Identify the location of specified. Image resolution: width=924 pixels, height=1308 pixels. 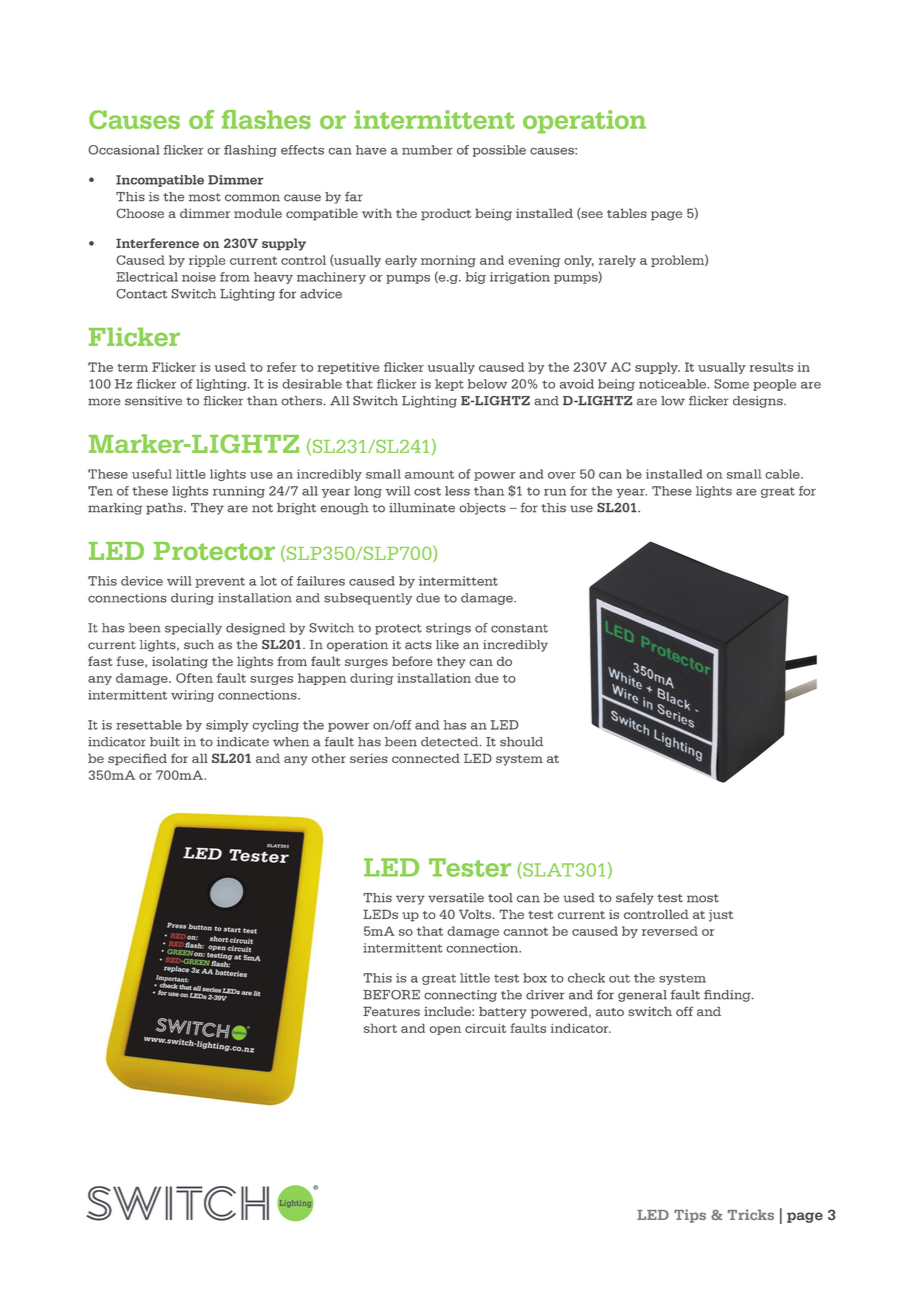
(137, 759).
